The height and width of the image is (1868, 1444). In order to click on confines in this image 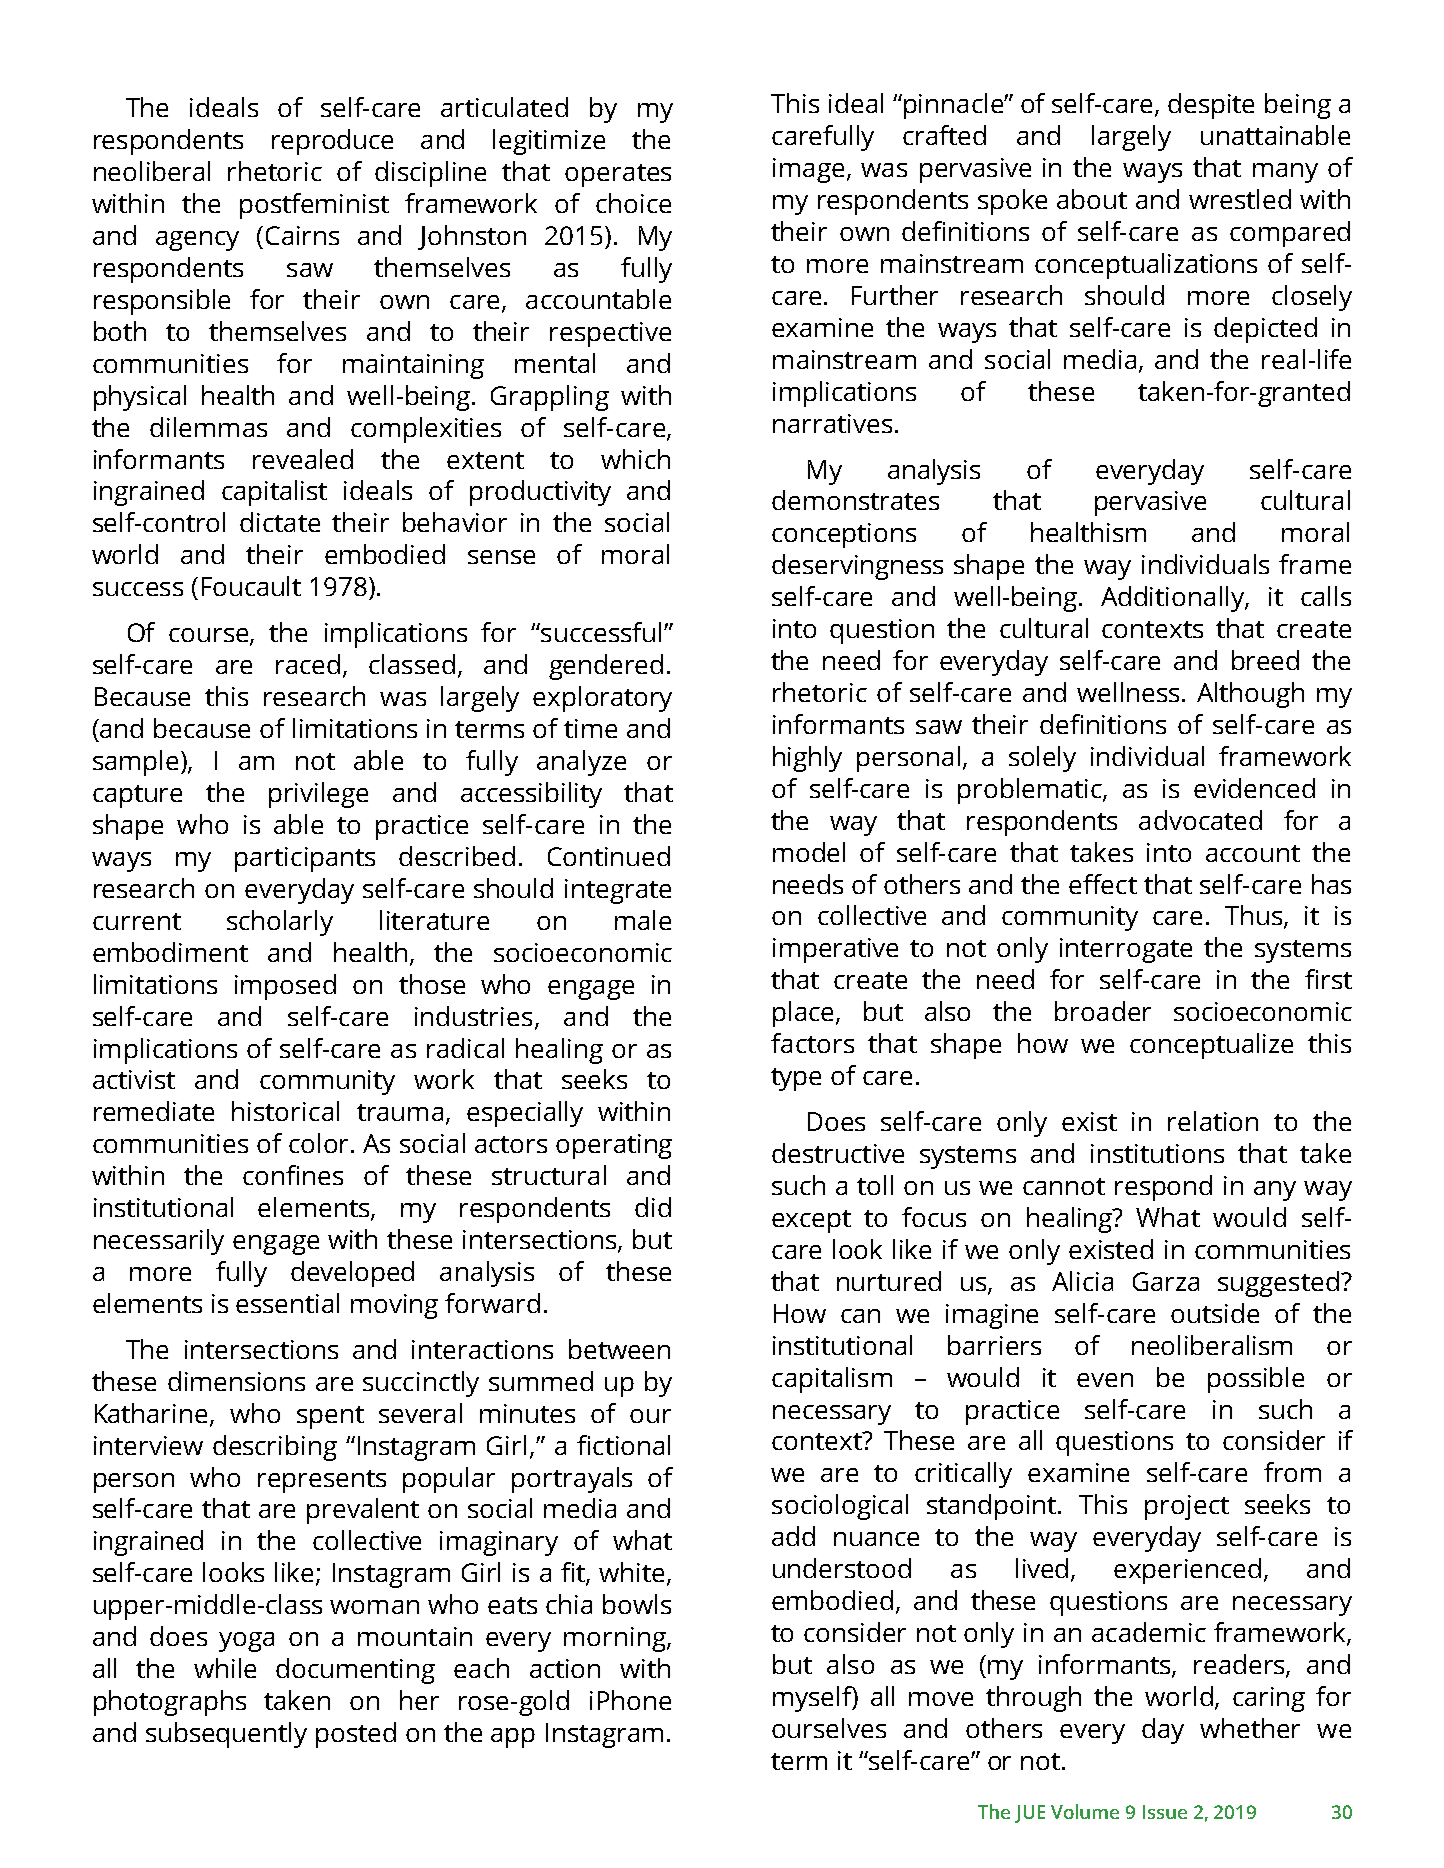, I will do `click(293, 1175)`.
